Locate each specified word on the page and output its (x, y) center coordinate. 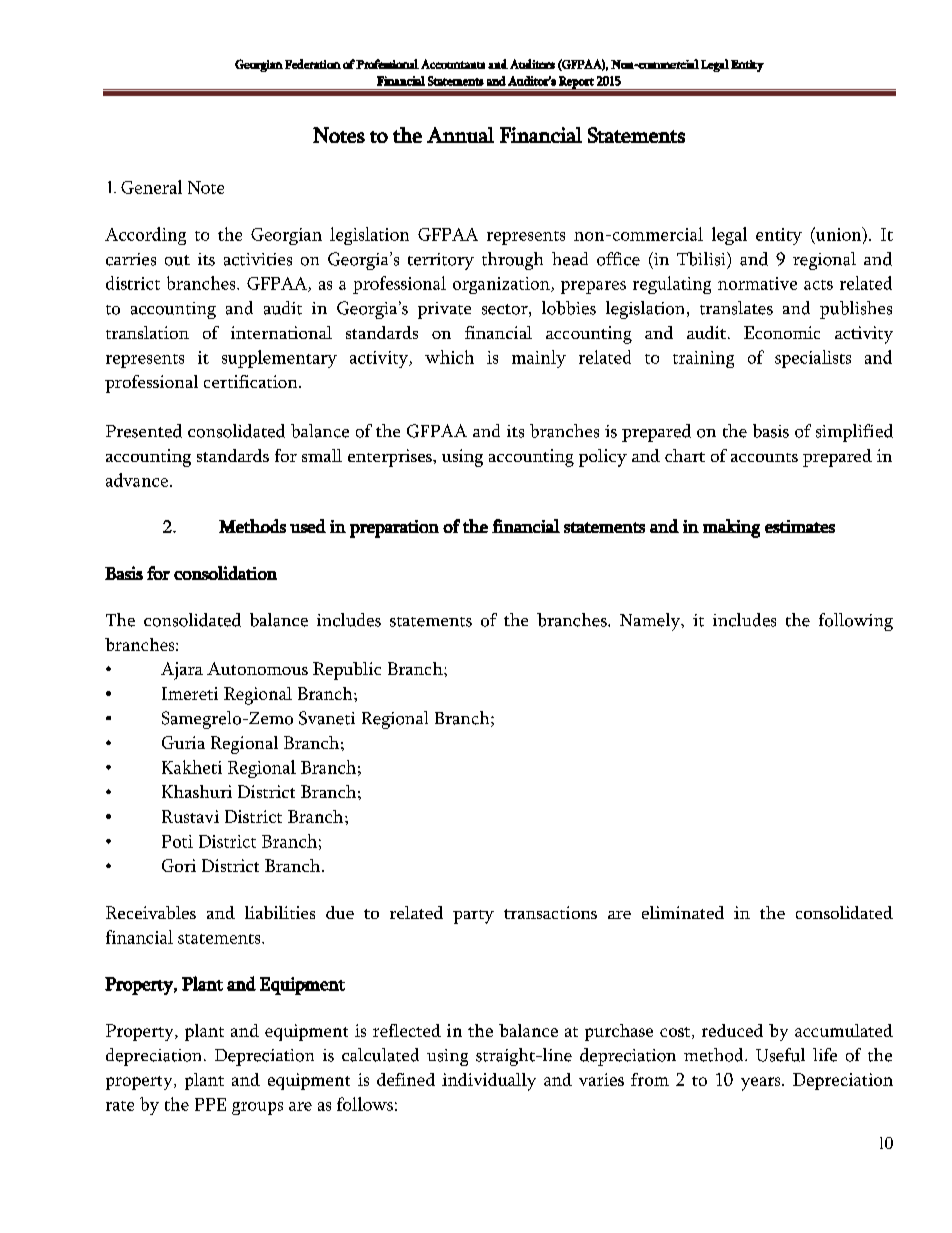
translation (147, 332)
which (449, 357)
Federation (313, 64)
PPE (210, 1104)
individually (489, 1082)
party (473, 917)
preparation (394, 529)
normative (757, 283)
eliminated (683, 912)
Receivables (151, 912)
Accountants (453, 64)
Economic (782, 332)
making (731, 528)
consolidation (225, 573)
